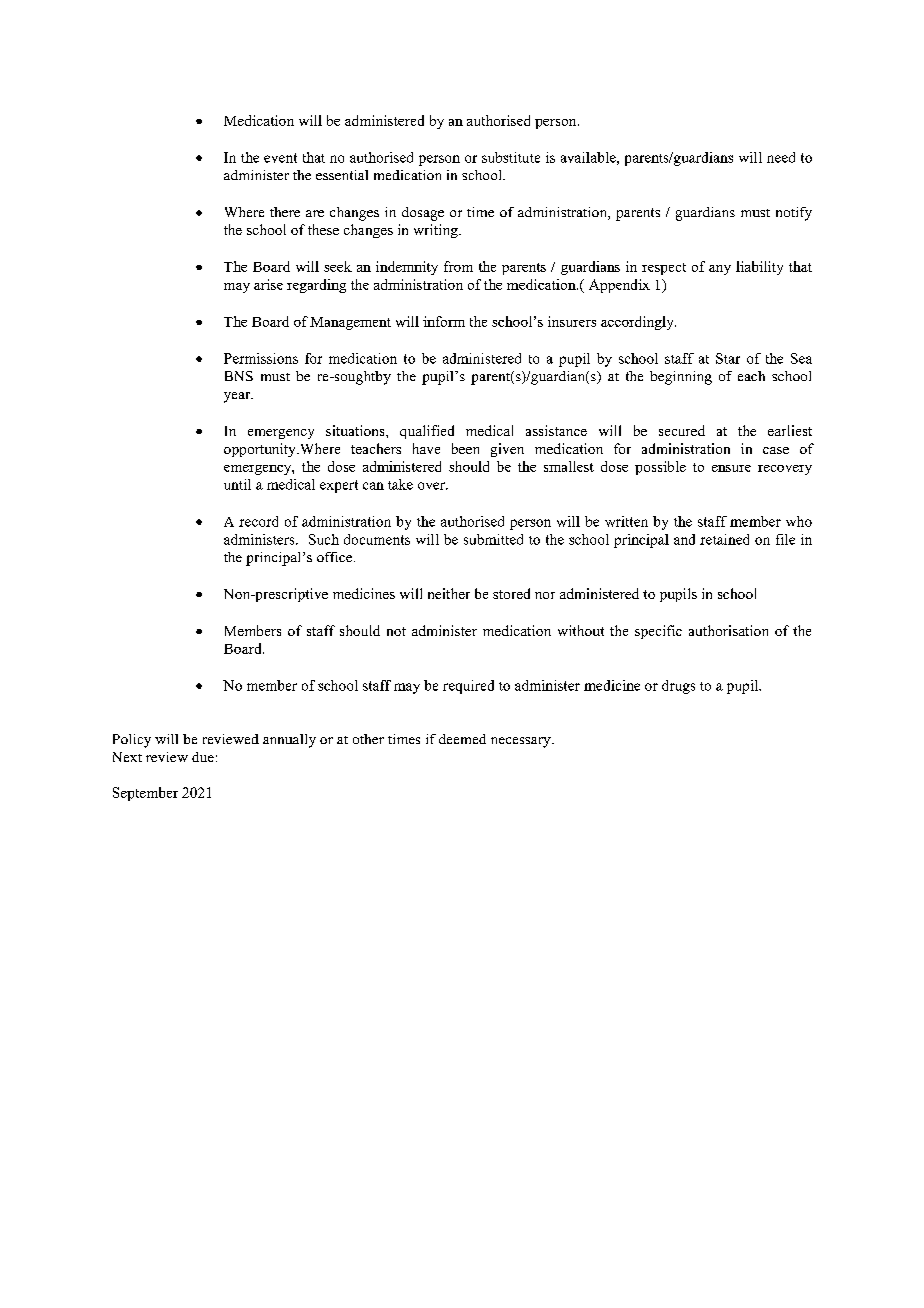  I want to click on Star, so click(728, 358).
